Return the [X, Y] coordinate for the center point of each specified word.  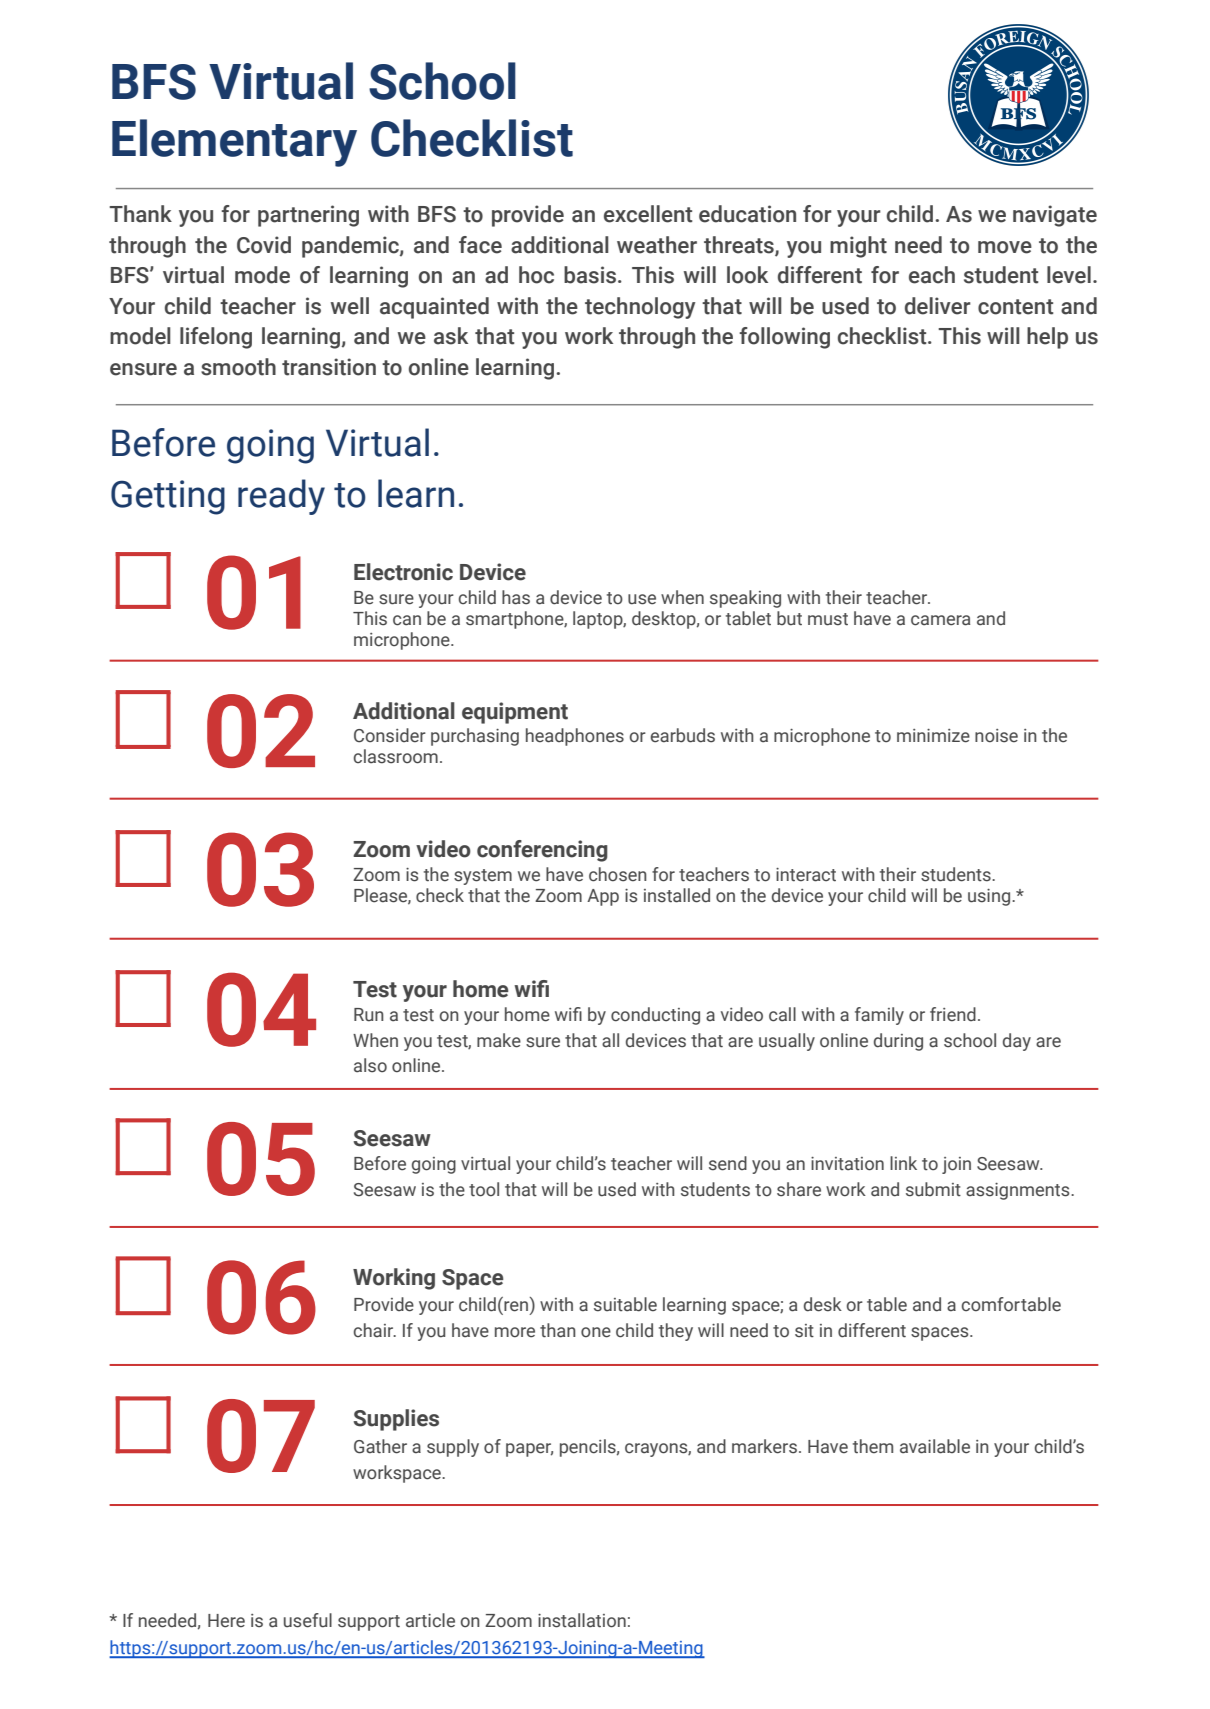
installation [582, 1620]
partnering [308, 216]
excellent [648, 214]
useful [308, 1620]
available [935, 1446]
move [1005, 247]
